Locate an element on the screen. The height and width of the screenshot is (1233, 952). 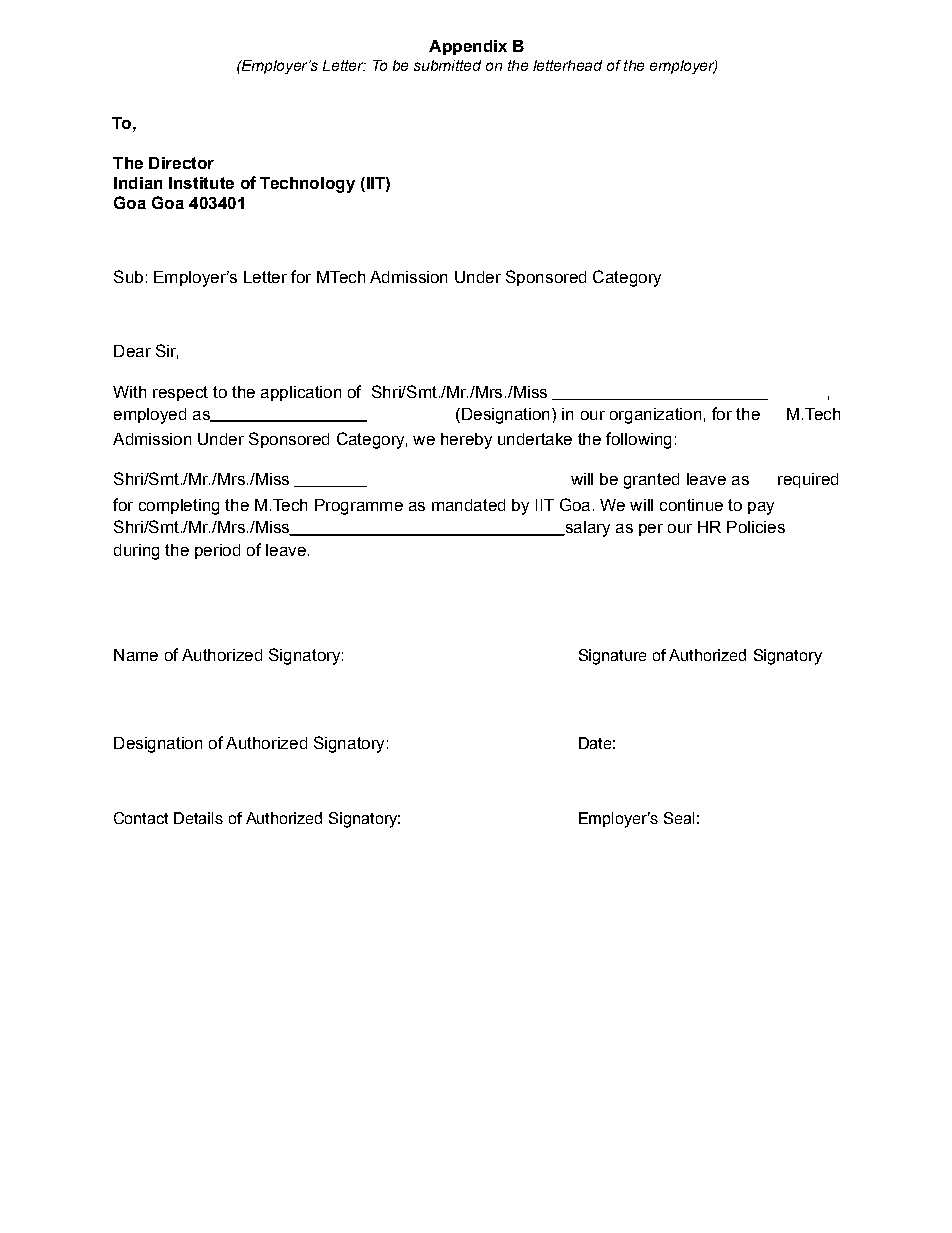
employed is located at coordinates (150, 416).
